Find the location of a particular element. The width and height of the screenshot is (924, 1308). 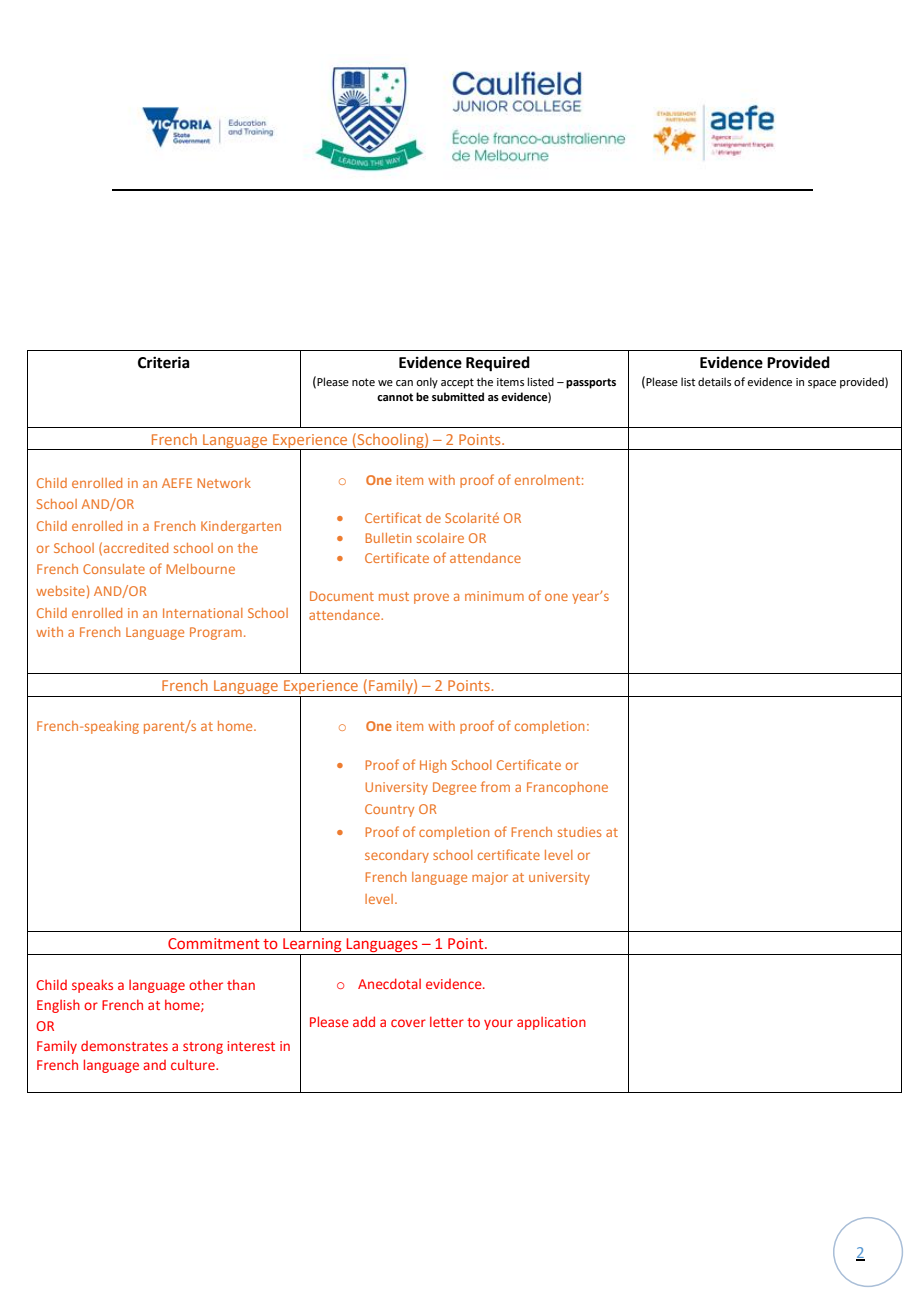

only is located at coordinates (427, 383).
